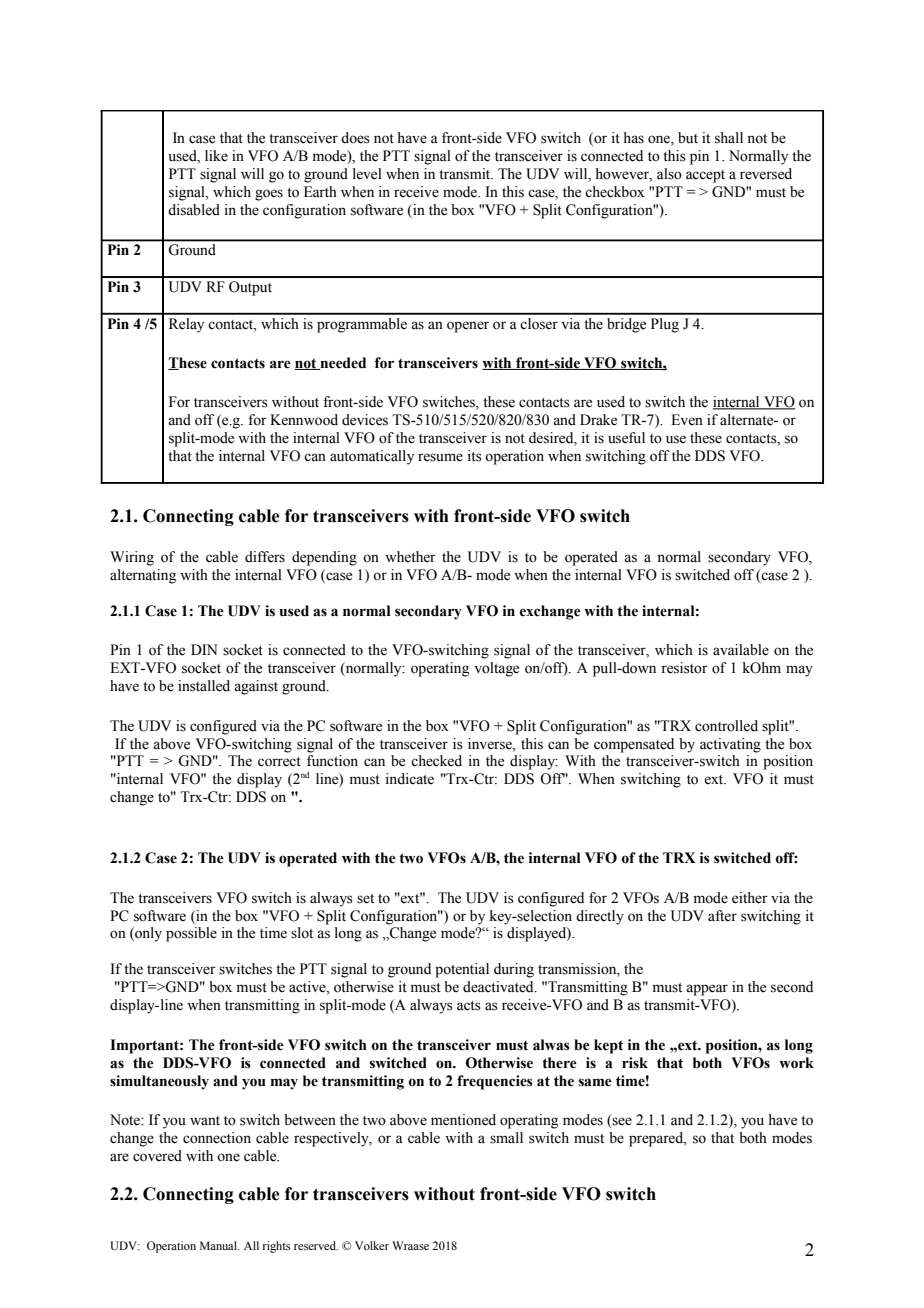 The height and width of the screenshot is (1308, 924). I want to click on voltage, so click(496, 669).
